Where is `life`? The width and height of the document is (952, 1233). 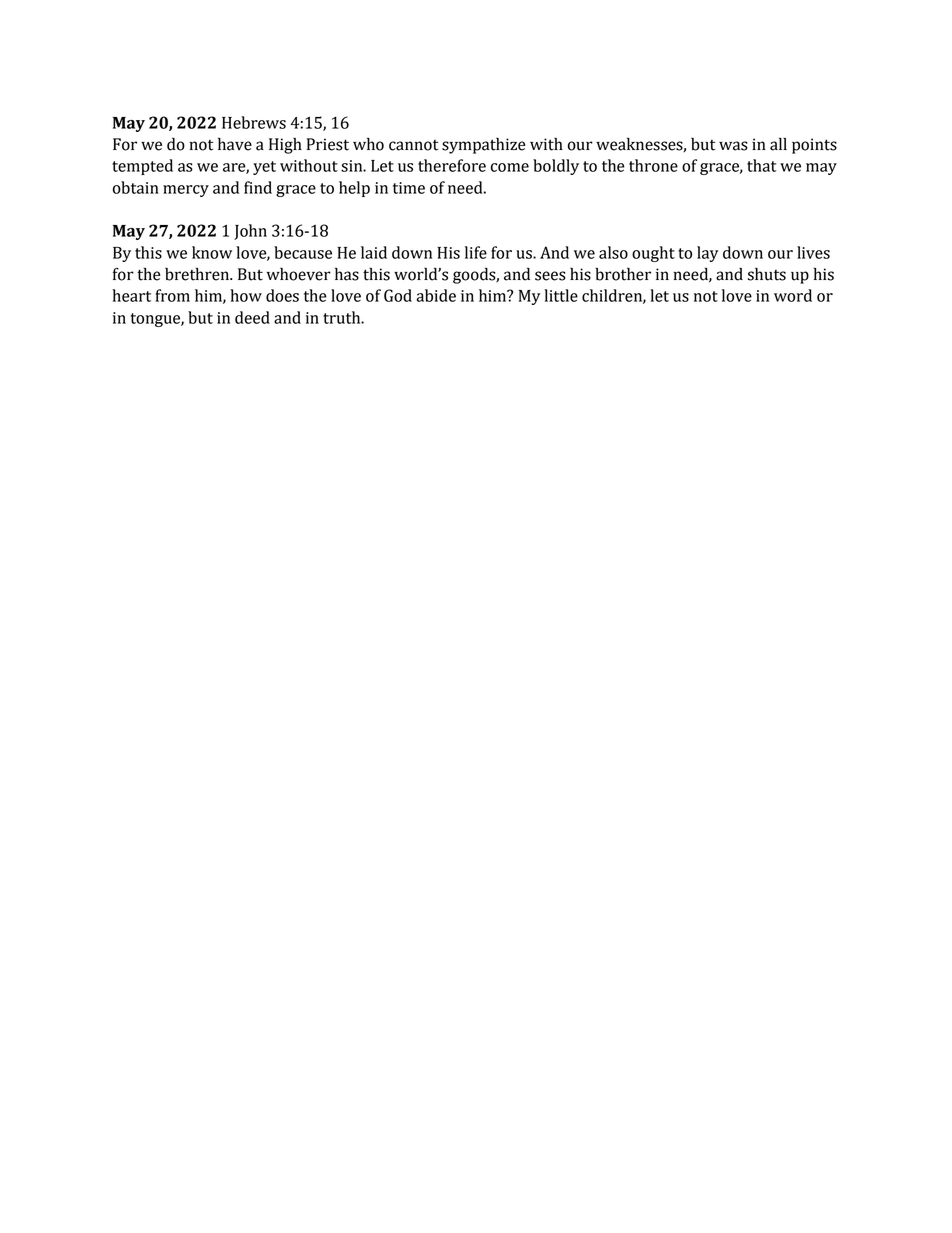 life is located at coordinates (476, 252).
